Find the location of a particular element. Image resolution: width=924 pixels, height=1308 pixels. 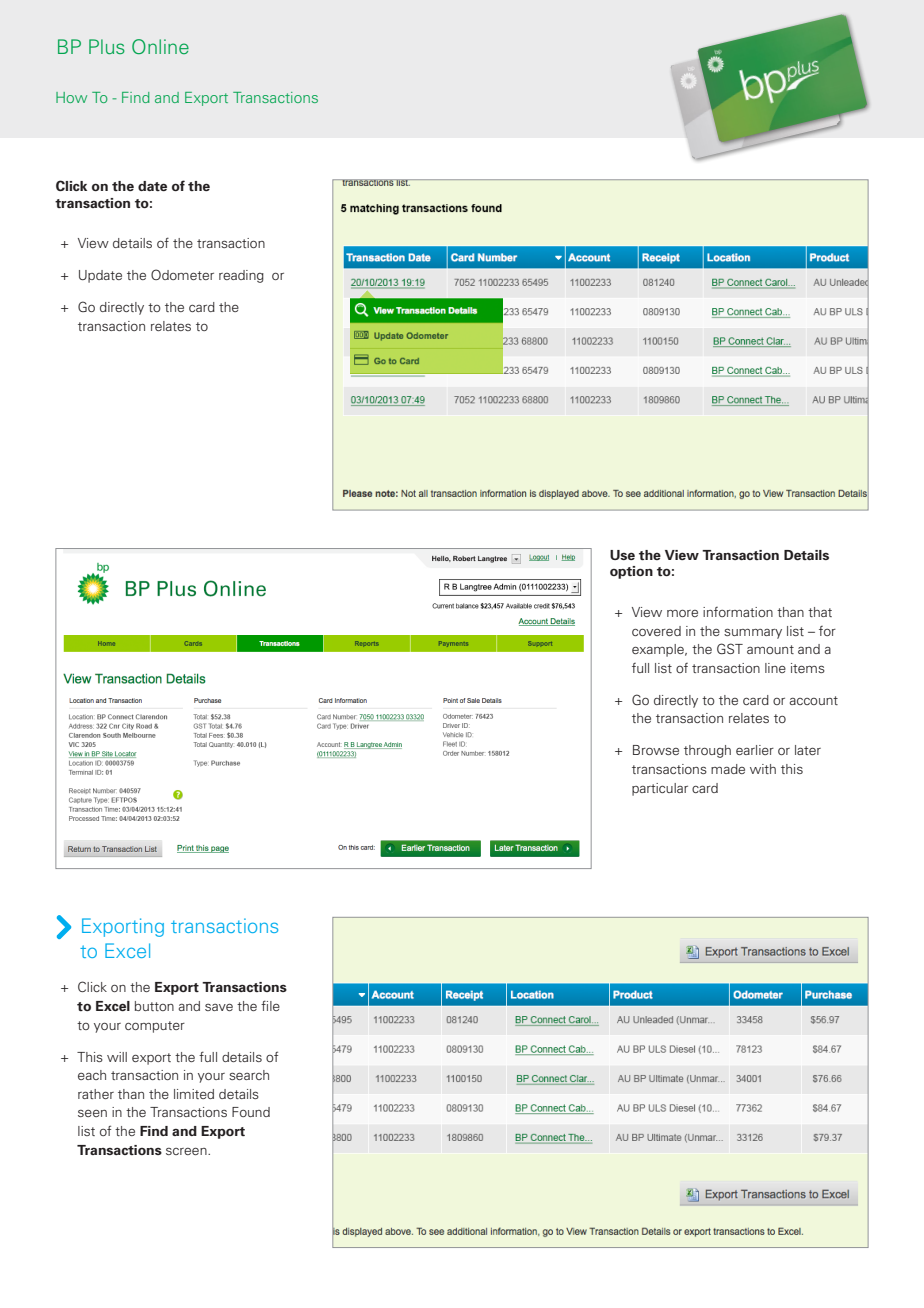

Changes is located at coordinates (82, 566).
